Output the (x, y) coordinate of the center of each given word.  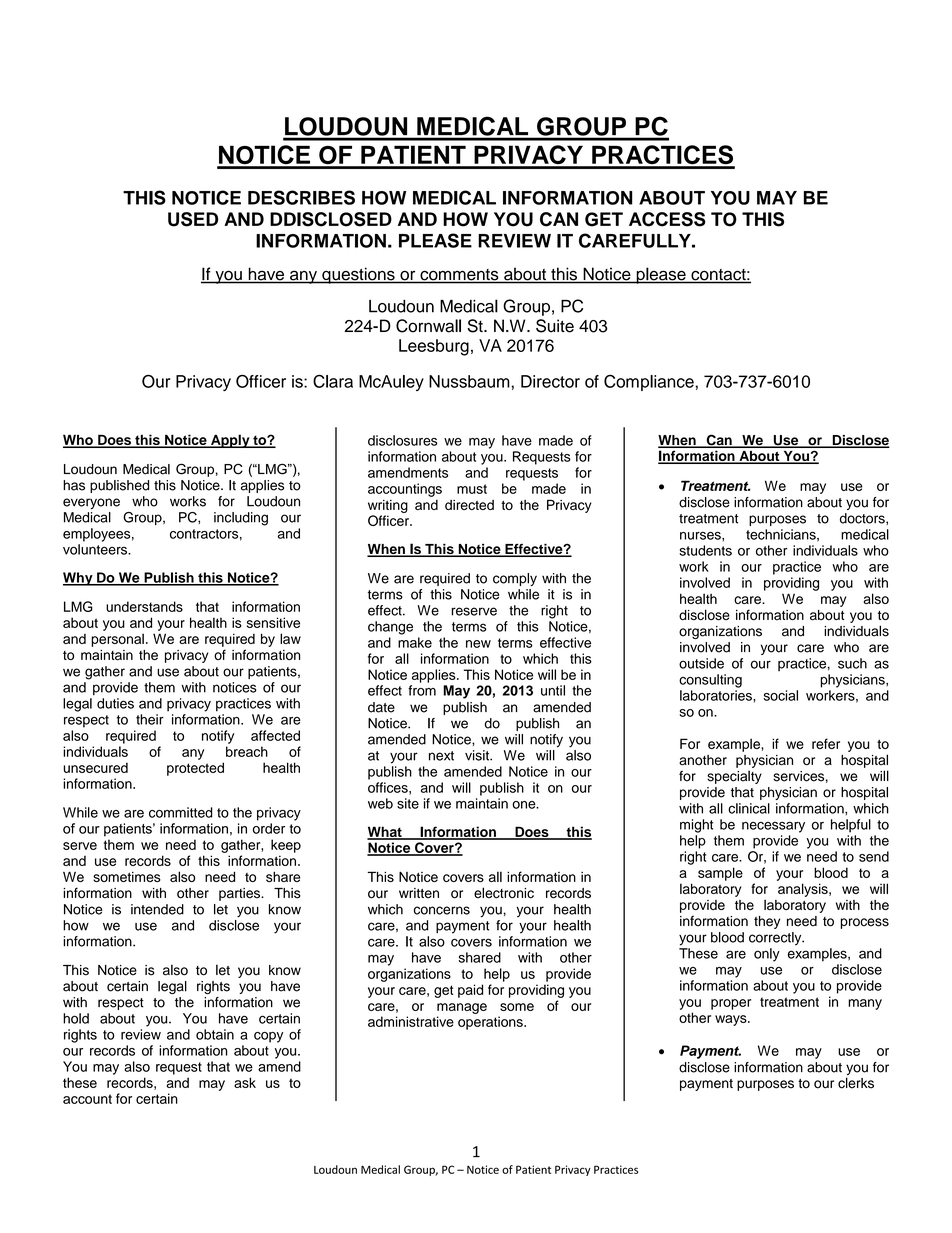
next (441, 756)
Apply (230, 441)
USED (193, 219)
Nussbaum (470, 381)
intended (157, 909)
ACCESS (667, 219)
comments (459, 276)
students (705, 550)
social (781, 695)
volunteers (96, 549)
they (767, 922)
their (150, 719)
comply (515, 579)
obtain (215, 1034)
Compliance (649, 383)
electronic (504, 893)
